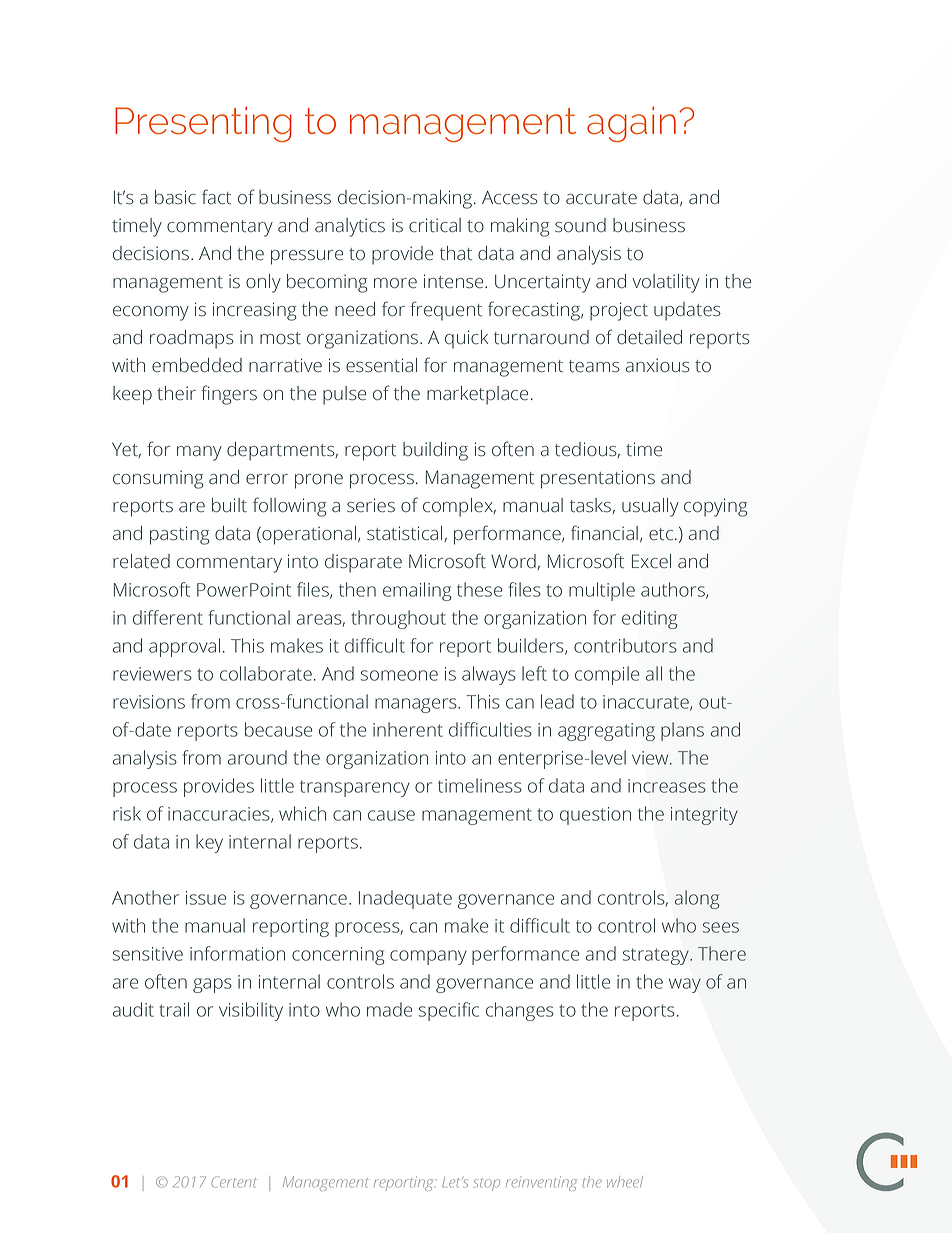 The width and height of the screenshot is (952, 1233). Describe the element at coordinates (658, 365) in the screenshot. I see `anxious` at that location.
